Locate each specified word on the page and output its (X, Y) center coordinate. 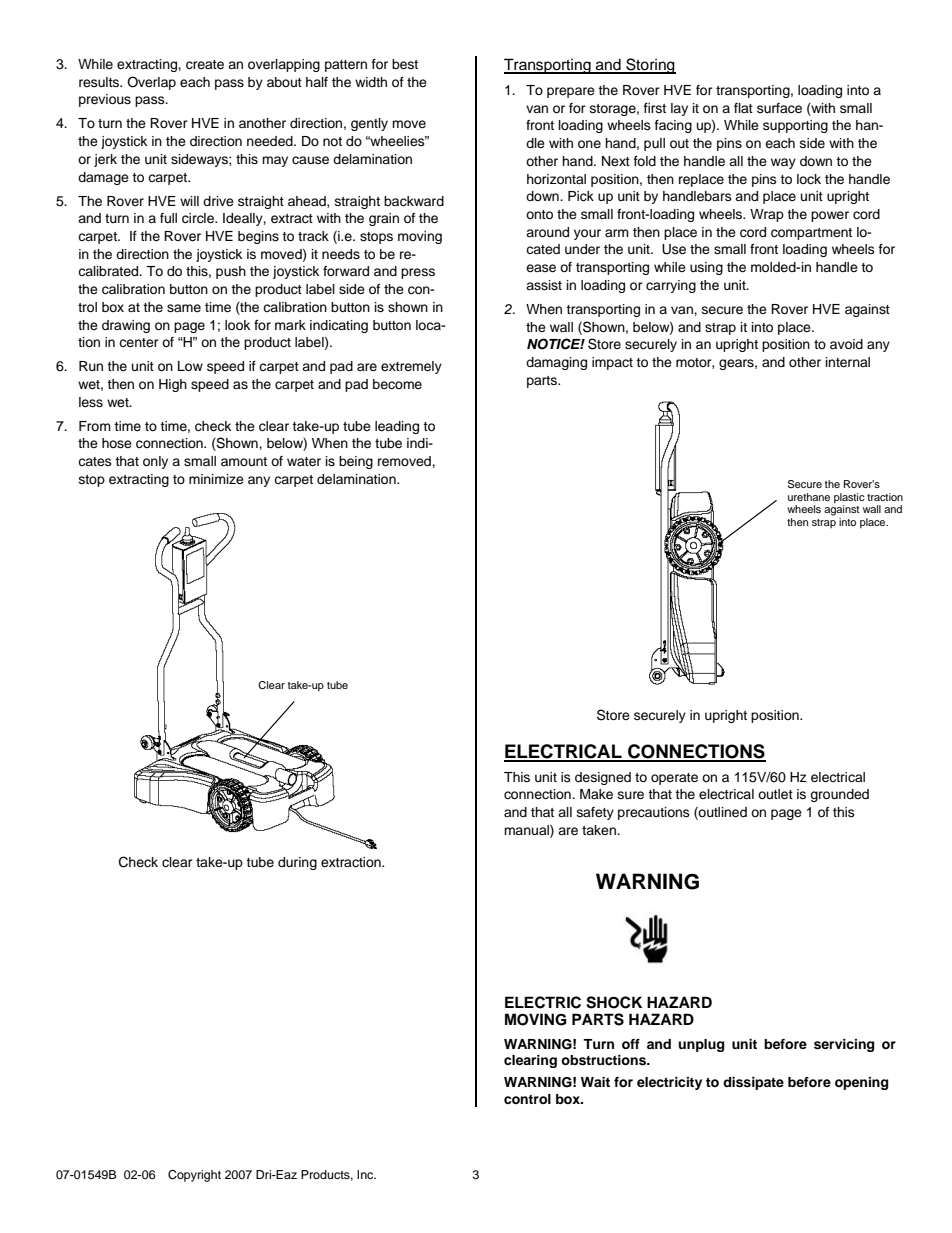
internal (848, 362)
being (356, 462)
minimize (216, 479)
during (297, 863)
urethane (809, 497)
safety (595, 813)
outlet (775, 794)
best (405, 64)
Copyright (194, 1176)
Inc (366, 1174)
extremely (411, 367)
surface (779, 108)
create (205, 65)
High (173, 385)
